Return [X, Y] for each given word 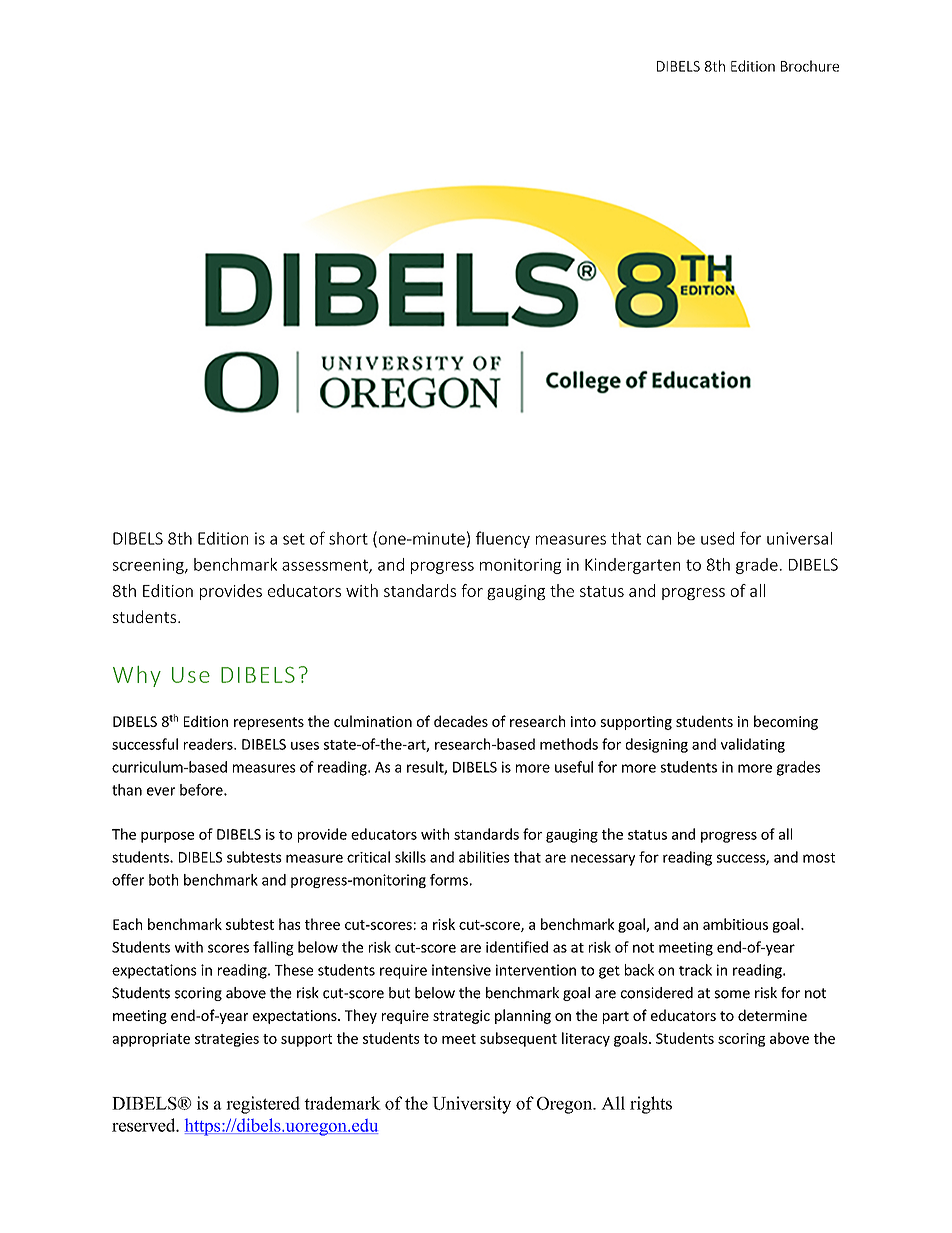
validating [753, 745]
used [717, 538]
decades [461, 721]
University [471, 1105]
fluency [503, 539]
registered [263, 1105]
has [289, 924]
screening [149, 566]
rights [651, 1105]
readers [209, 744]
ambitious [735, 924]
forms [449, 880]
